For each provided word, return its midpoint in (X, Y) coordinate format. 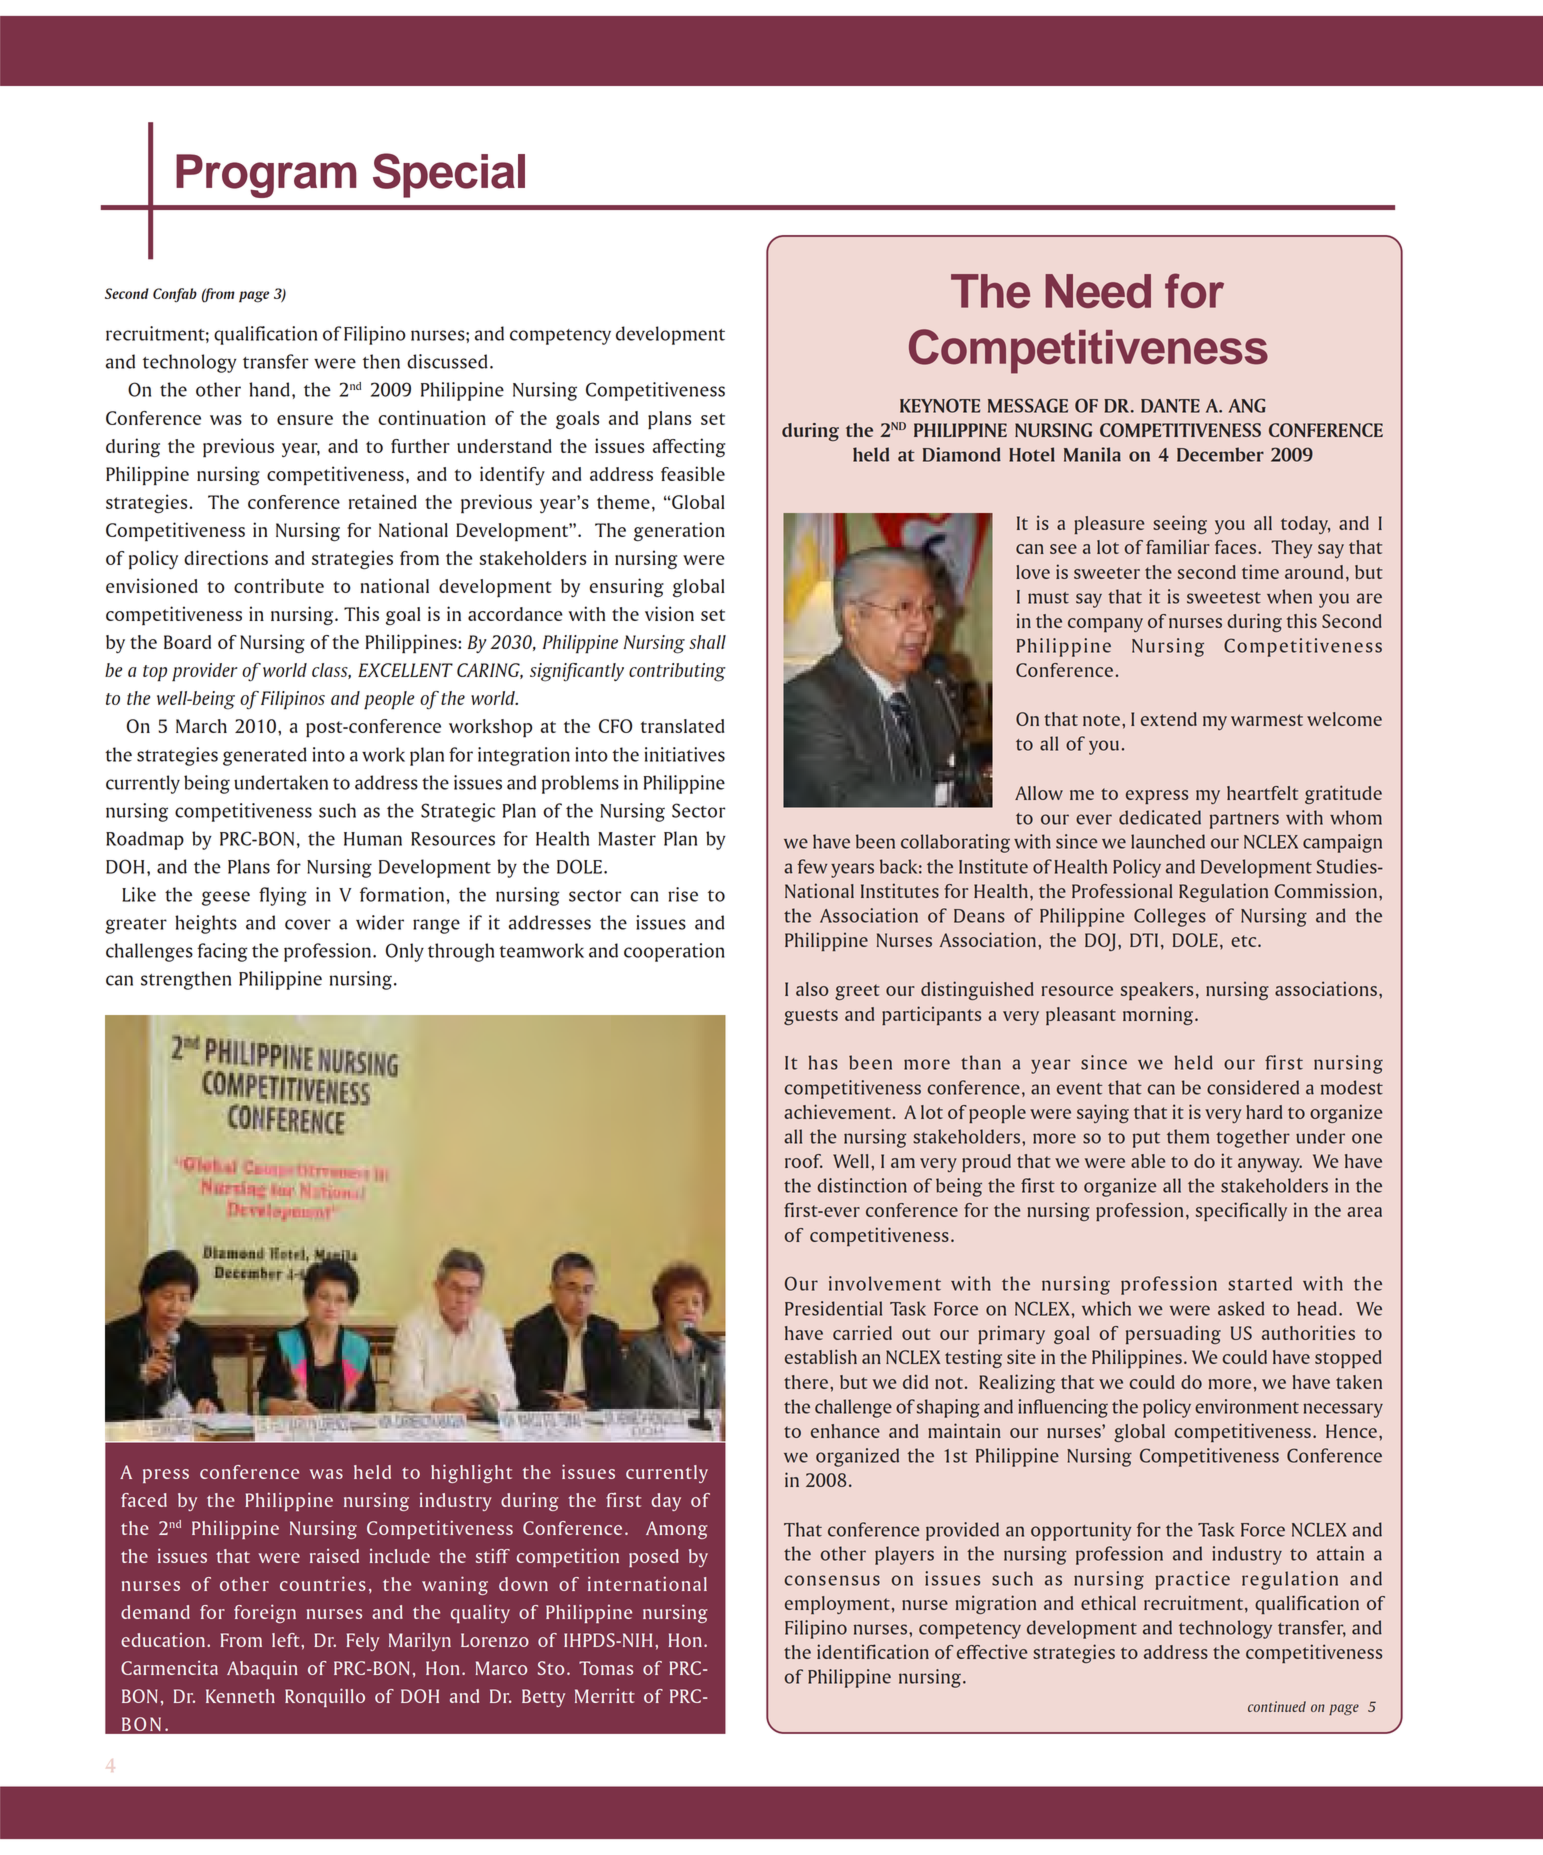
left (287, 1640)
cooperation (674, 952)
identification (873, 1651)
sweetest (1224, 598)
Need (1098, 291)
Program (266, 176)
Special (449, 175)
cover (308, 924)
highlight (471, 1473)
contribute (279, 585)
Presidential (833, 1308)
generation (679, 532)
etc (1245, 941)
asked (1241, 1308)
